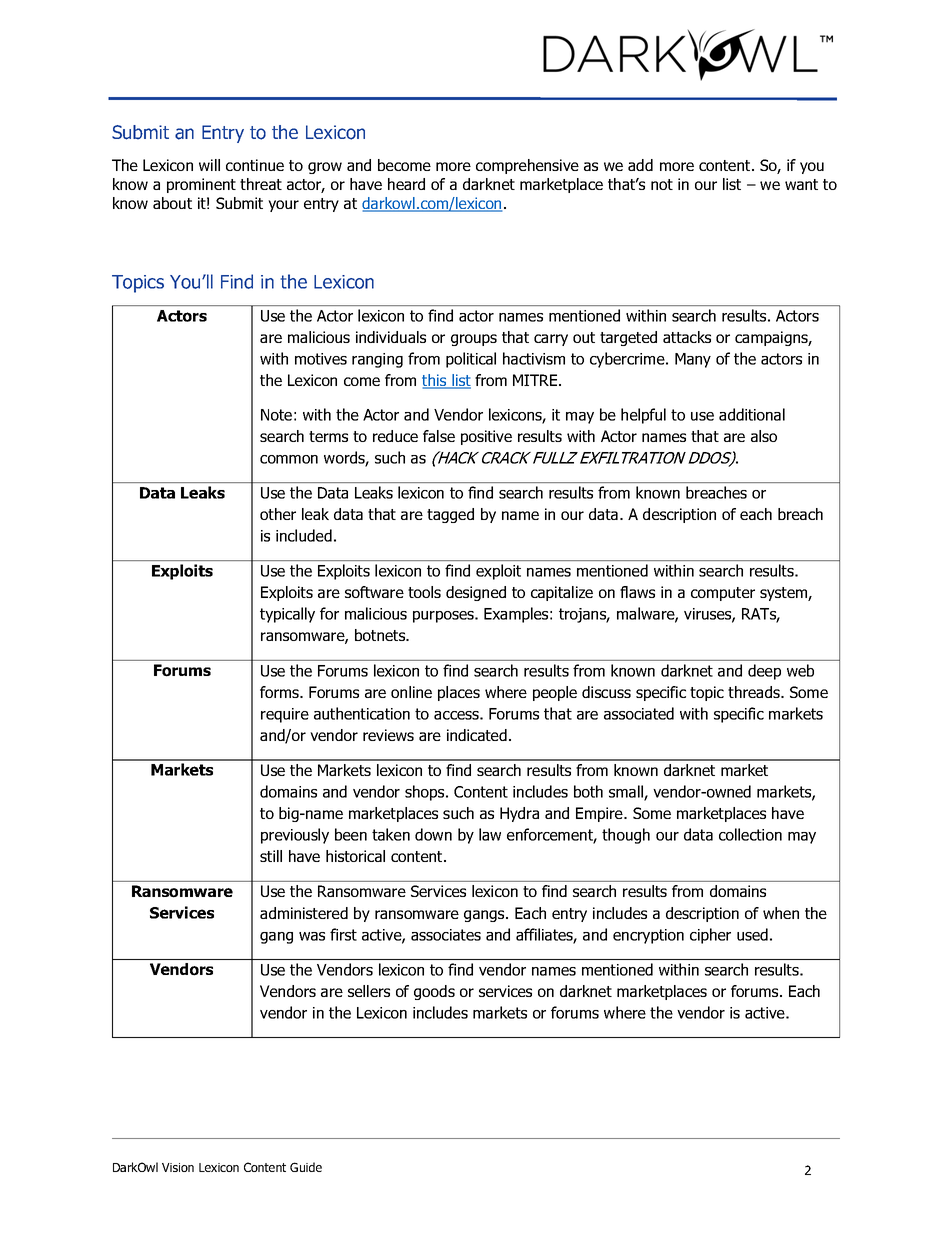 The height and width of the document is (1233, 952). What do you see at coordinates (434, 992) in the document?
I see `goods` at bounding box center [434, 992].
